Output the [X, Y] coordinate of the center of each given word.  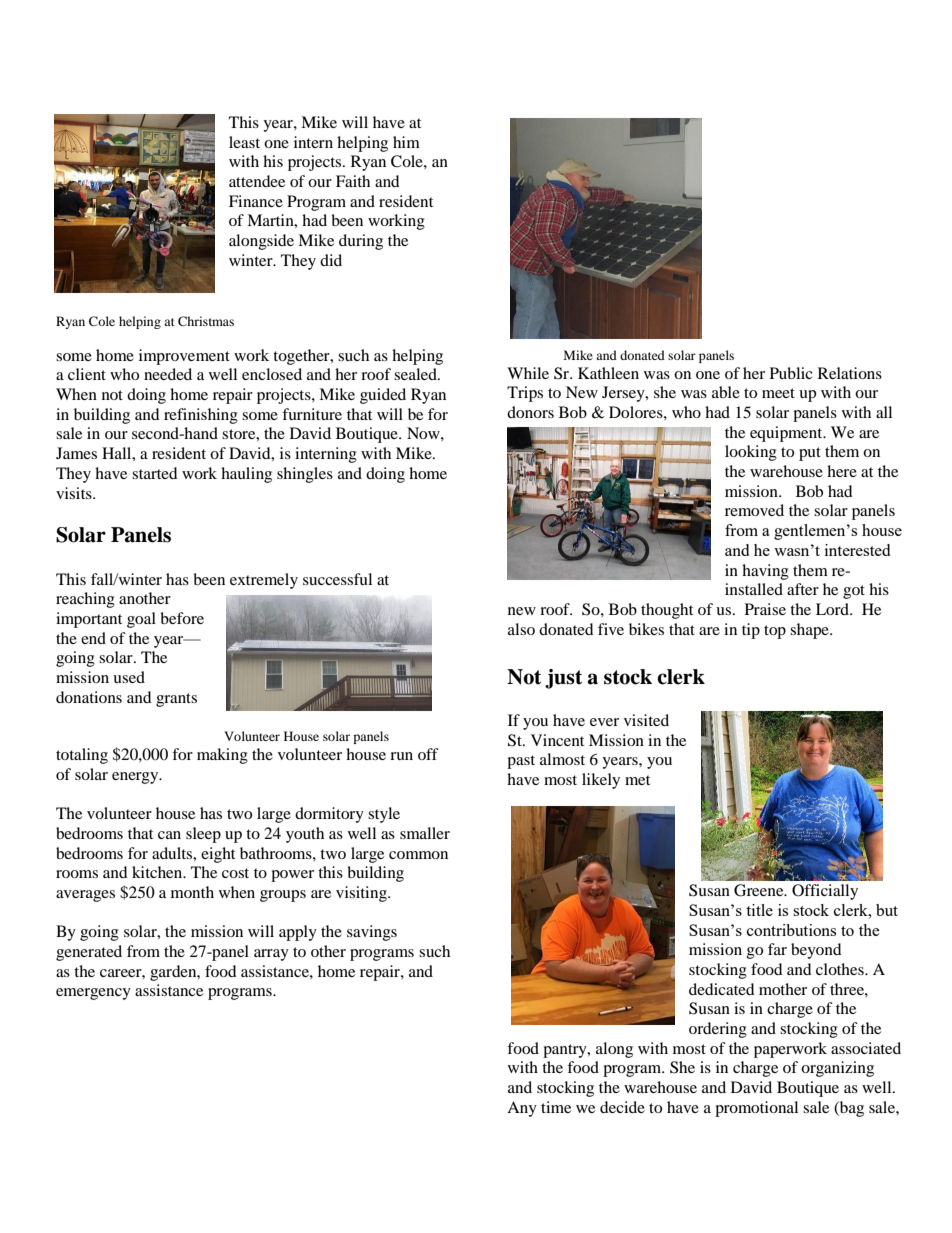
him [406, 142]
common [418, 855]
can [169, 835]
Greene [760, 890]
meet [778, 393]
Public [791, 373]
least [244, 142]
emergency [93, 994]
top [775, 632]
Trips [525, 394]
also [521, 629]
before [182, 618]
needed [168, 374]
